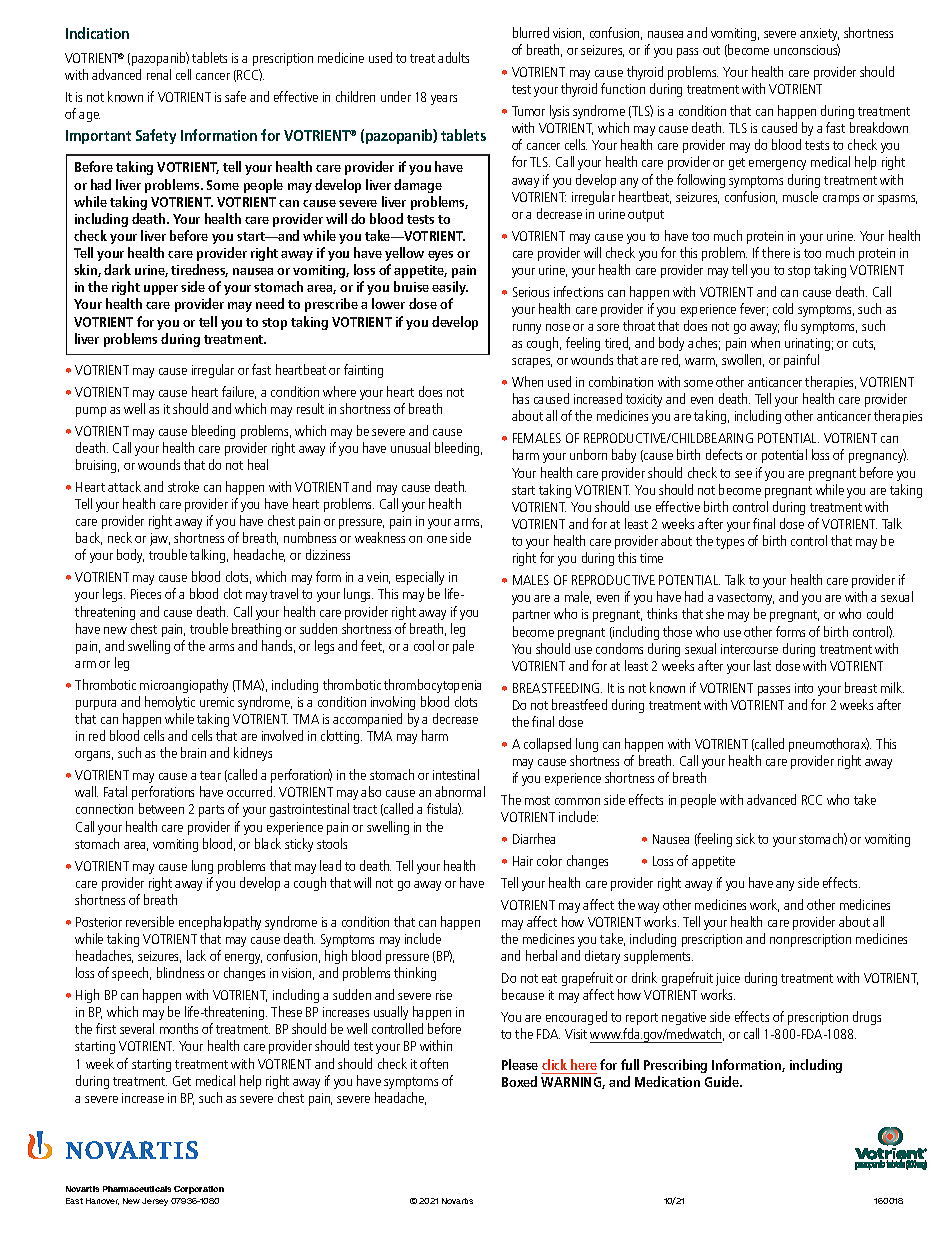  I want to click on vasectomy, so click(745, 599).
